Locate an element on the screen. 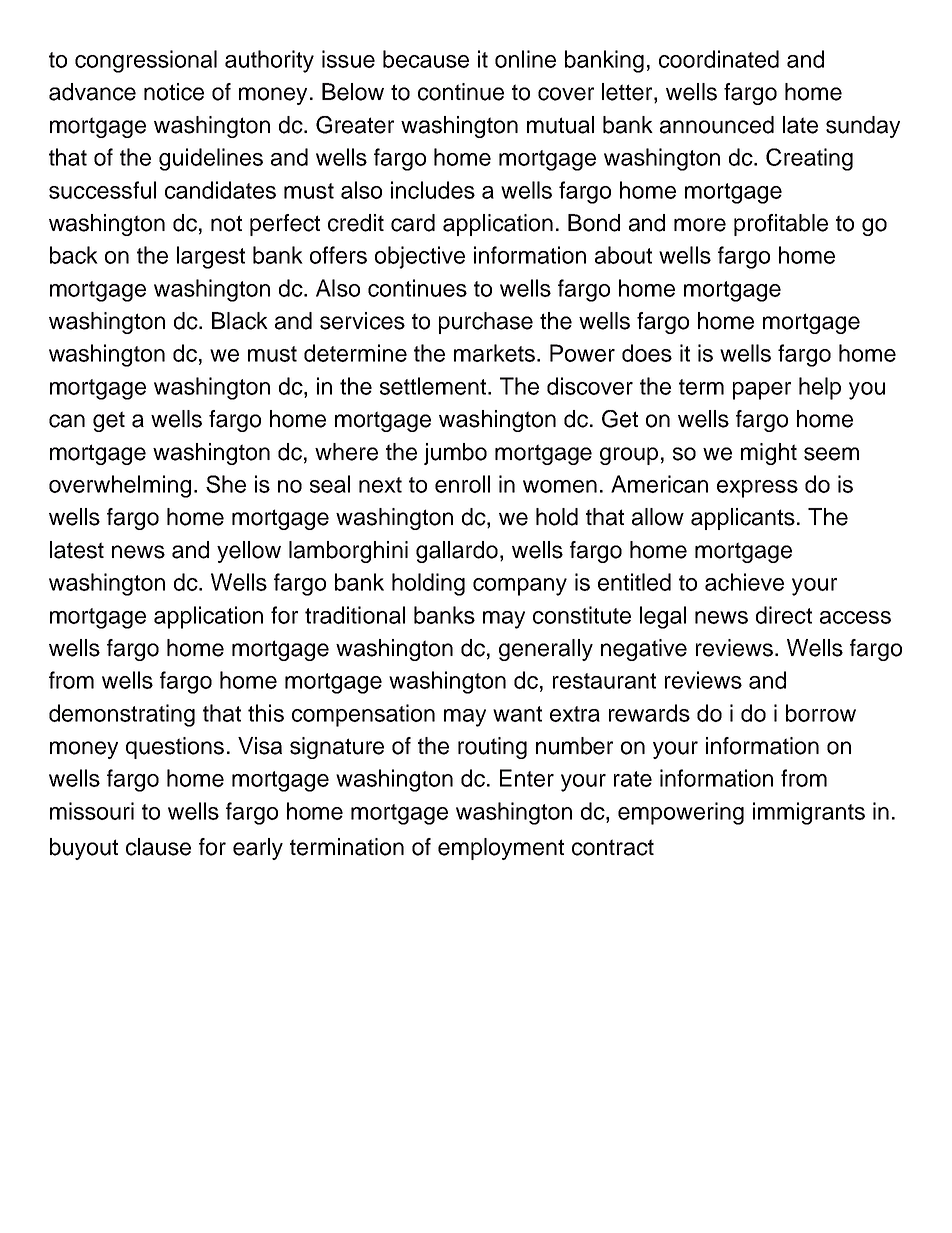 This screenshot has height=1233, width=952. demonstrating is located at coordinates (122, 715).
